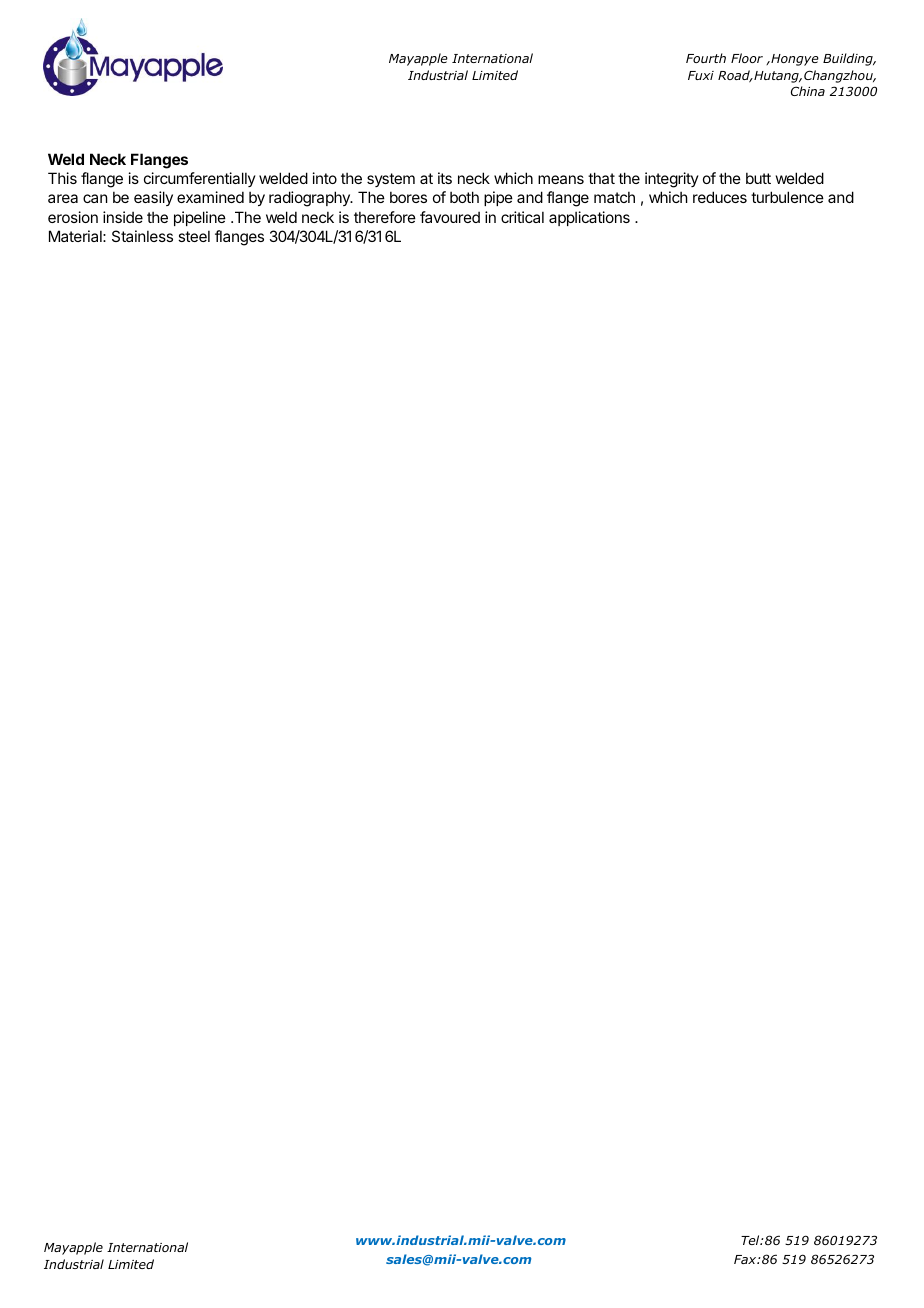  I want to click on integrity, so click(672, 180).
